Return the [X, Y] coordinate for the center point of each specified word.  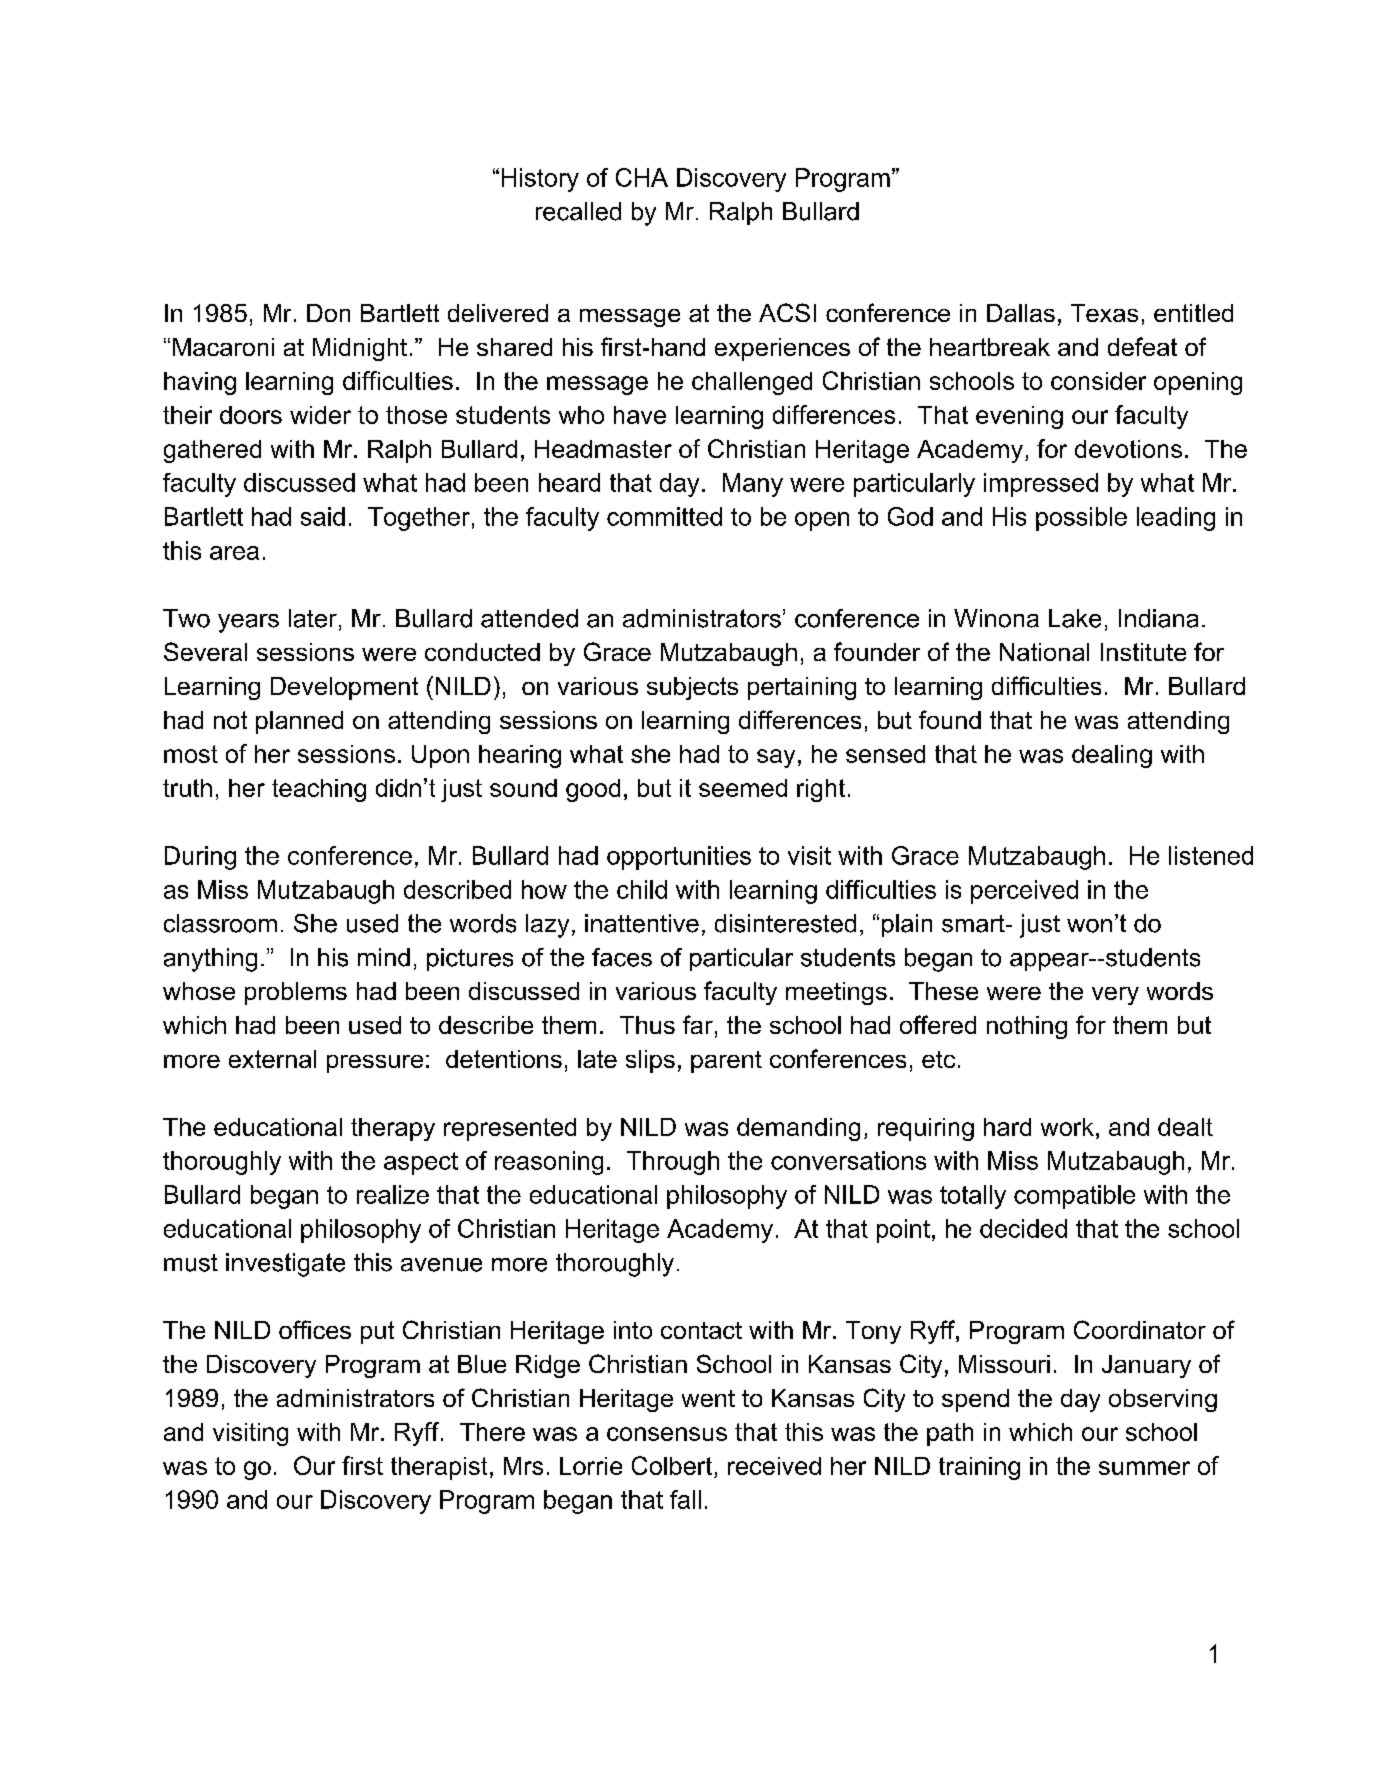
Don [328, 313]
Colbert [672, 1465]
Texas [1104, 313]
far [698, 1024]
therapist [439, 1468]
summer [1144, 1468]
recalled [578, 211]
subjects [692, 688]
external [272, 1059]
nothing [1027, 1027]
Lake [1075, 618]
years [248, 623]
